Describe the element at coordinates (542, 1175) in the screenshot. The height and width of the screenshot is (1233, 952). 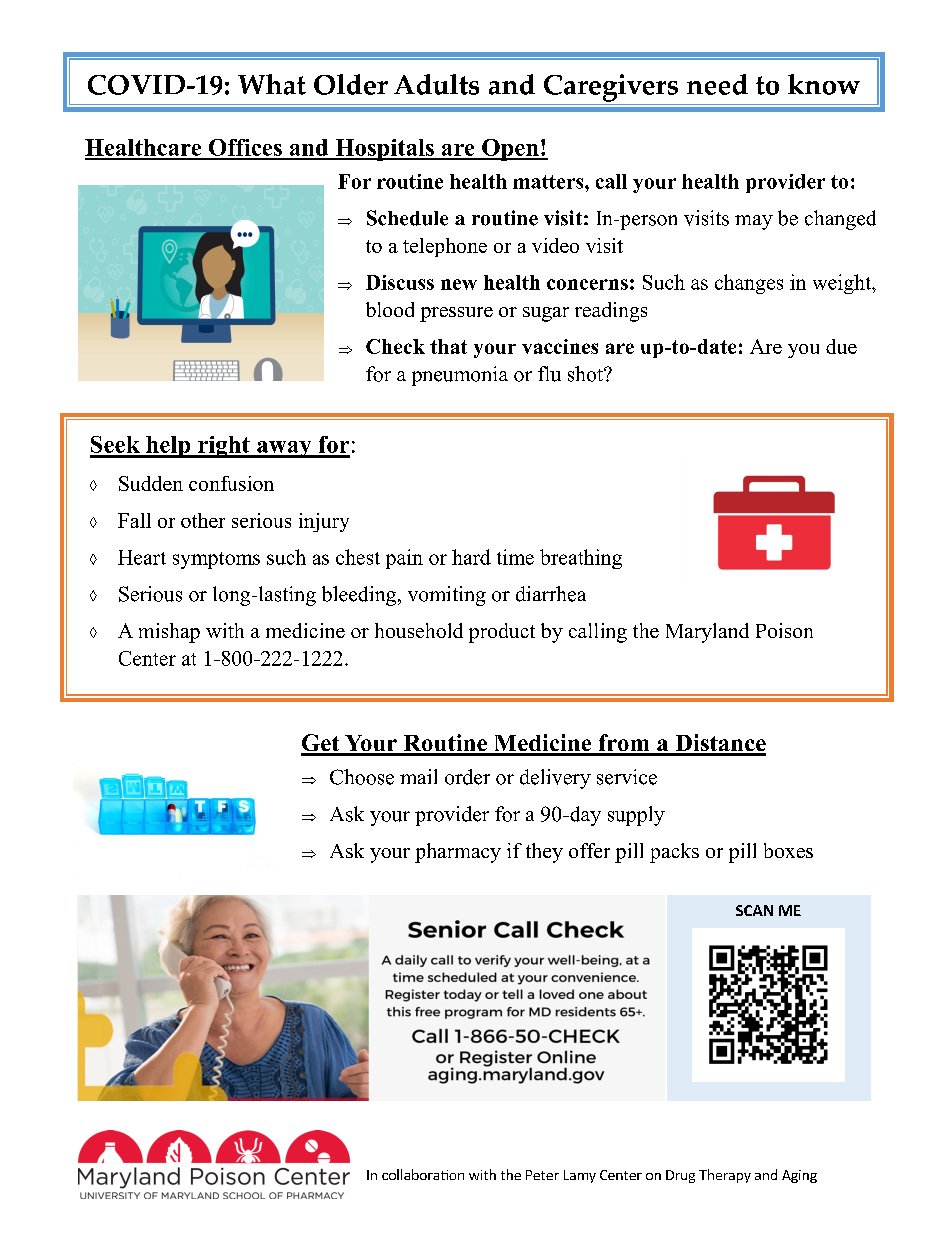
I see `Peter` at that location.
